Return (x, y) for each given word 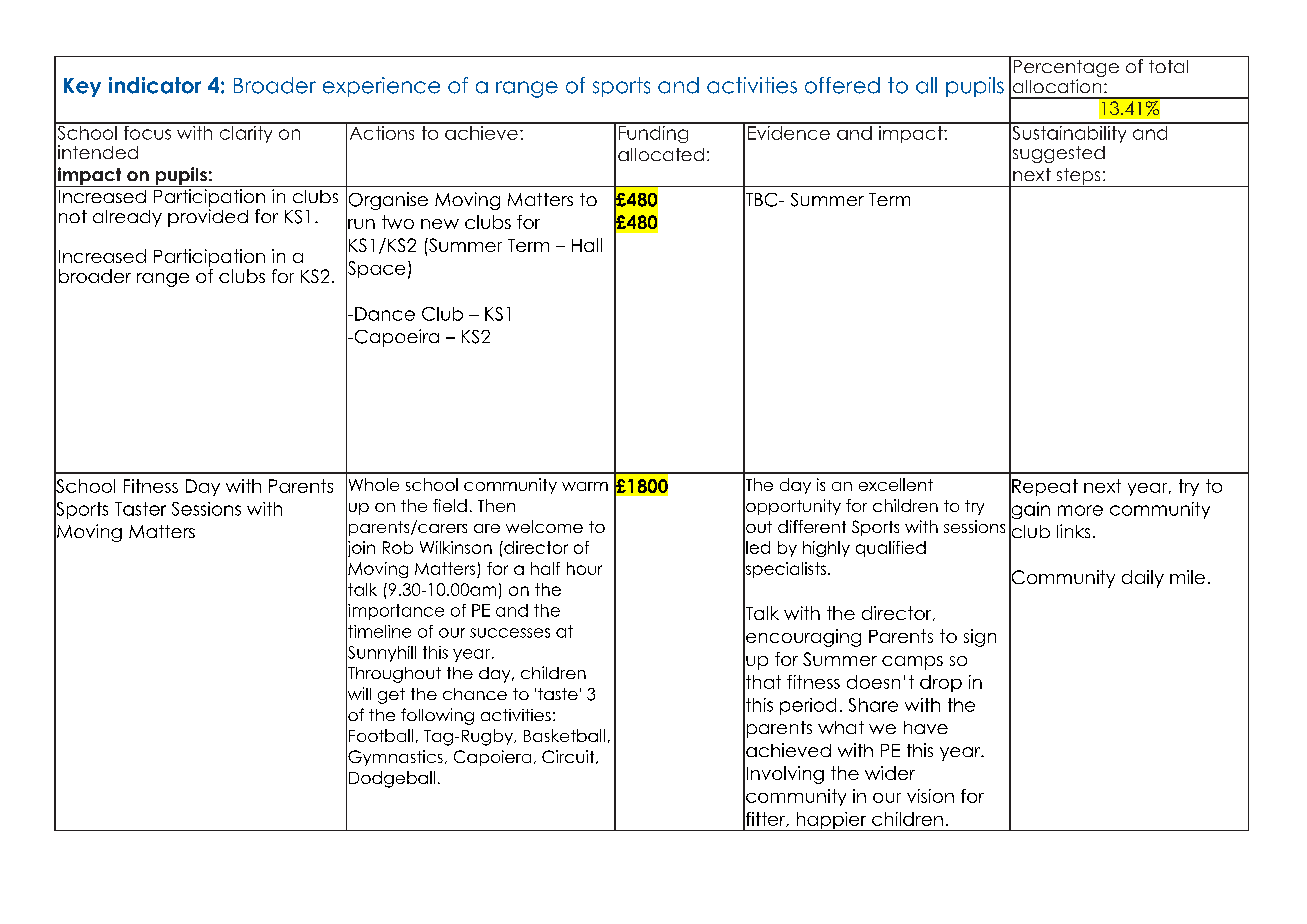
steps (1078, 177)
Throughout (393, 674)
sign (980, 638)
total (1168, 66)
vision (930, 796)
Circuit (569, 757)
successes (510, 633)
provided (208, 218)
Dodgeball (392, 779)
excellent (896, 484)
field (450, 505)
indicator (155, 85)
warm (585, 486)
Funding (654, 133)
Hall (587, 245)
